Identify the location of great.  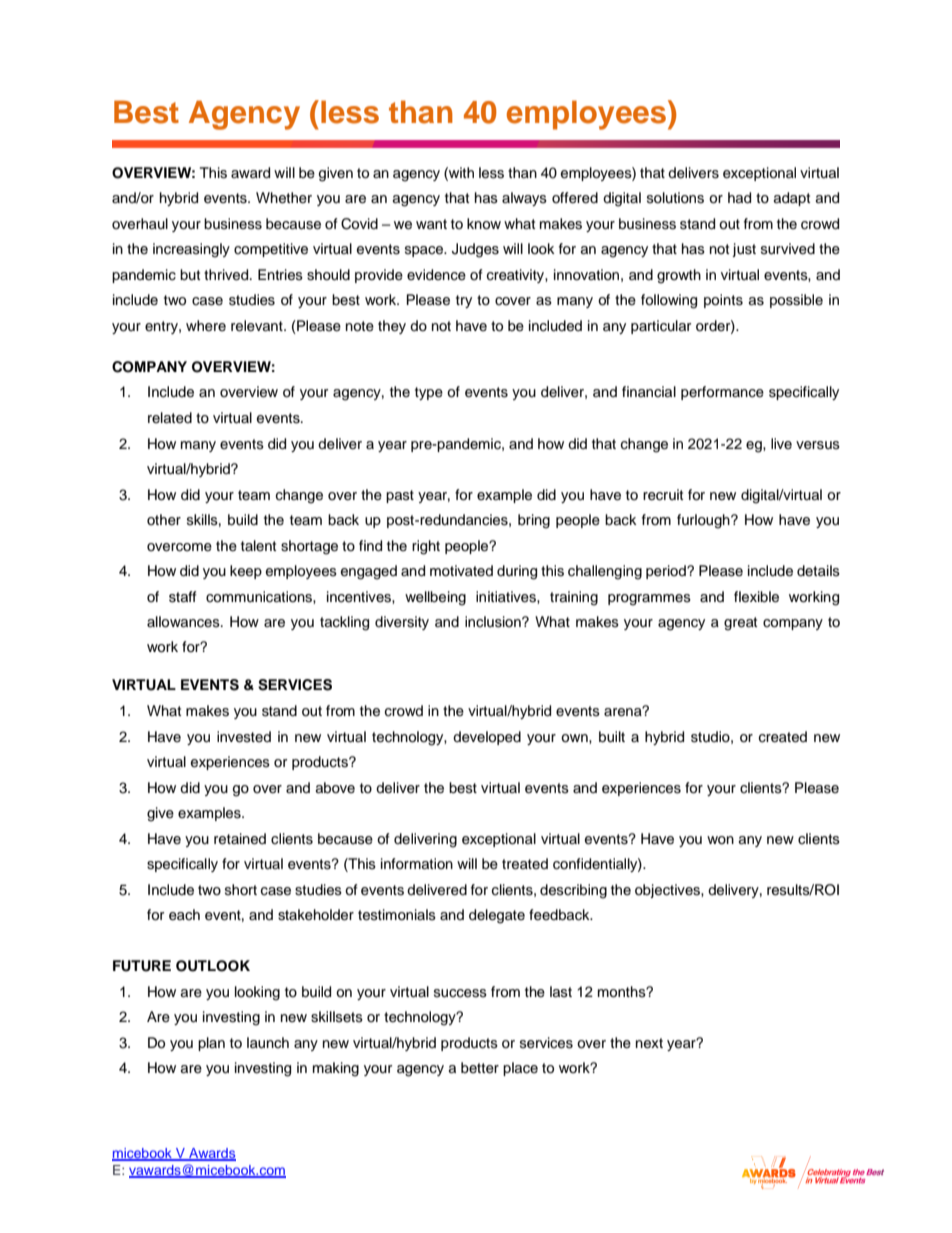
(740, 624).
